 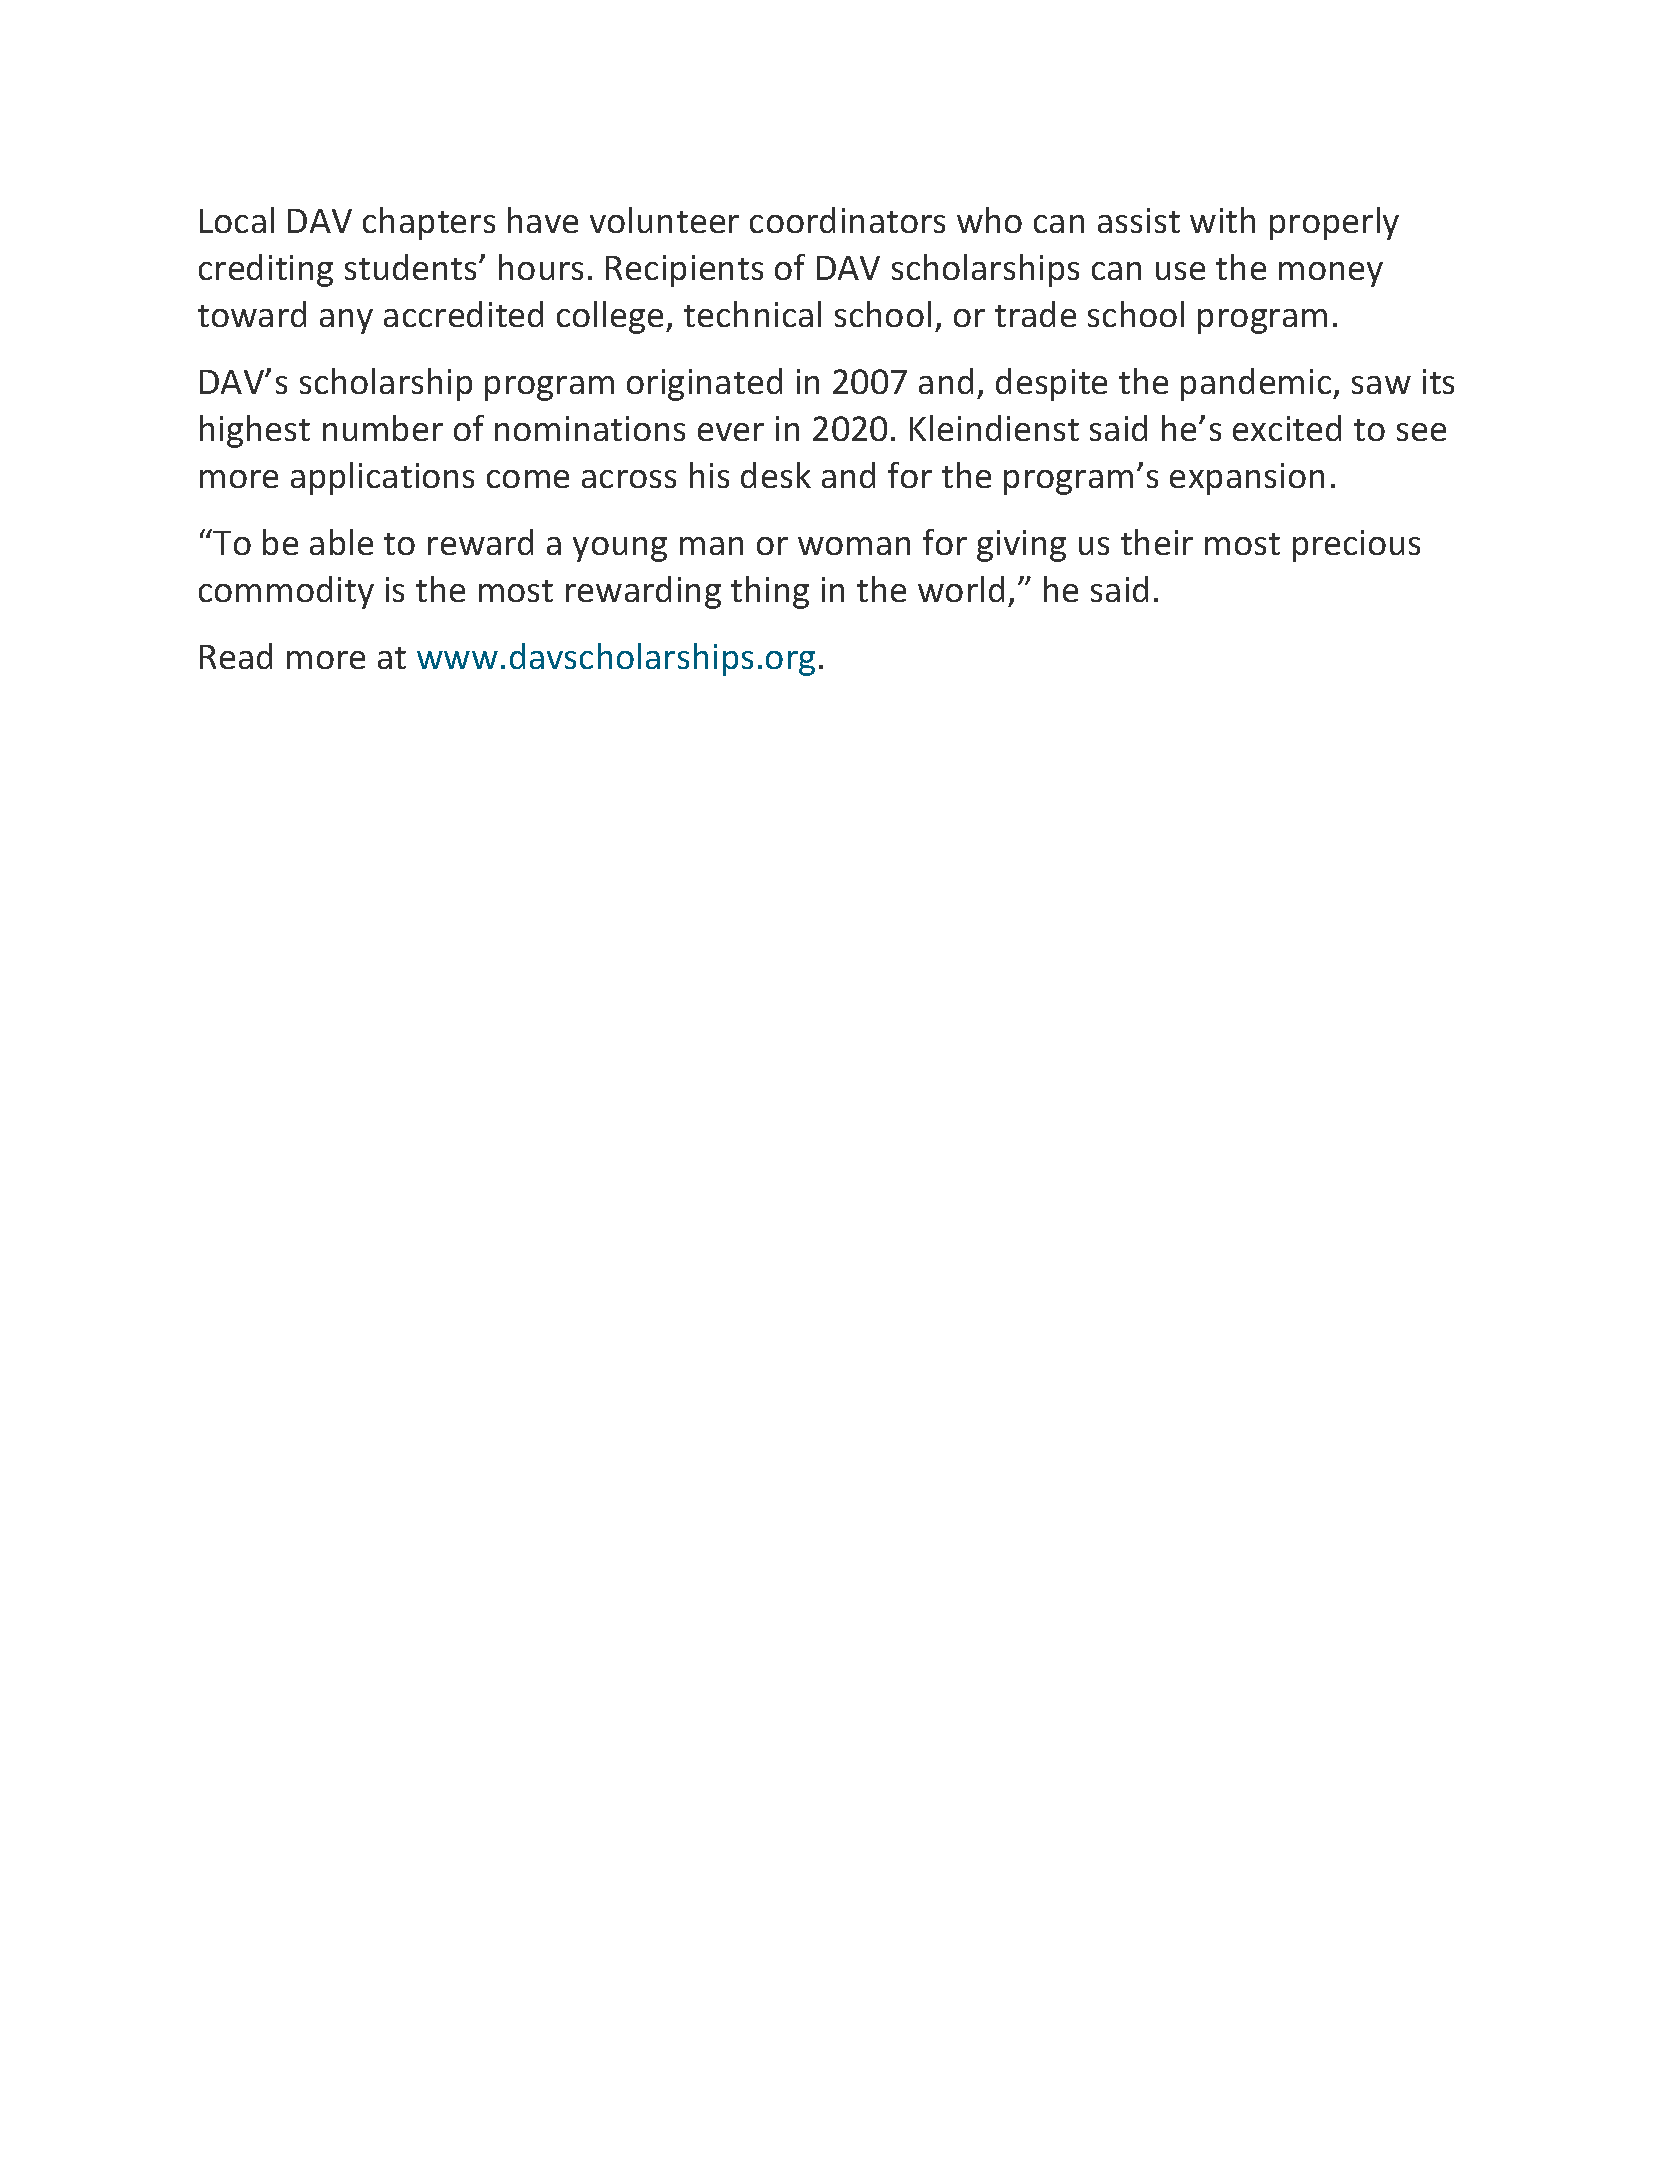 I want to click on excited, so click(x=1287, y=428).
